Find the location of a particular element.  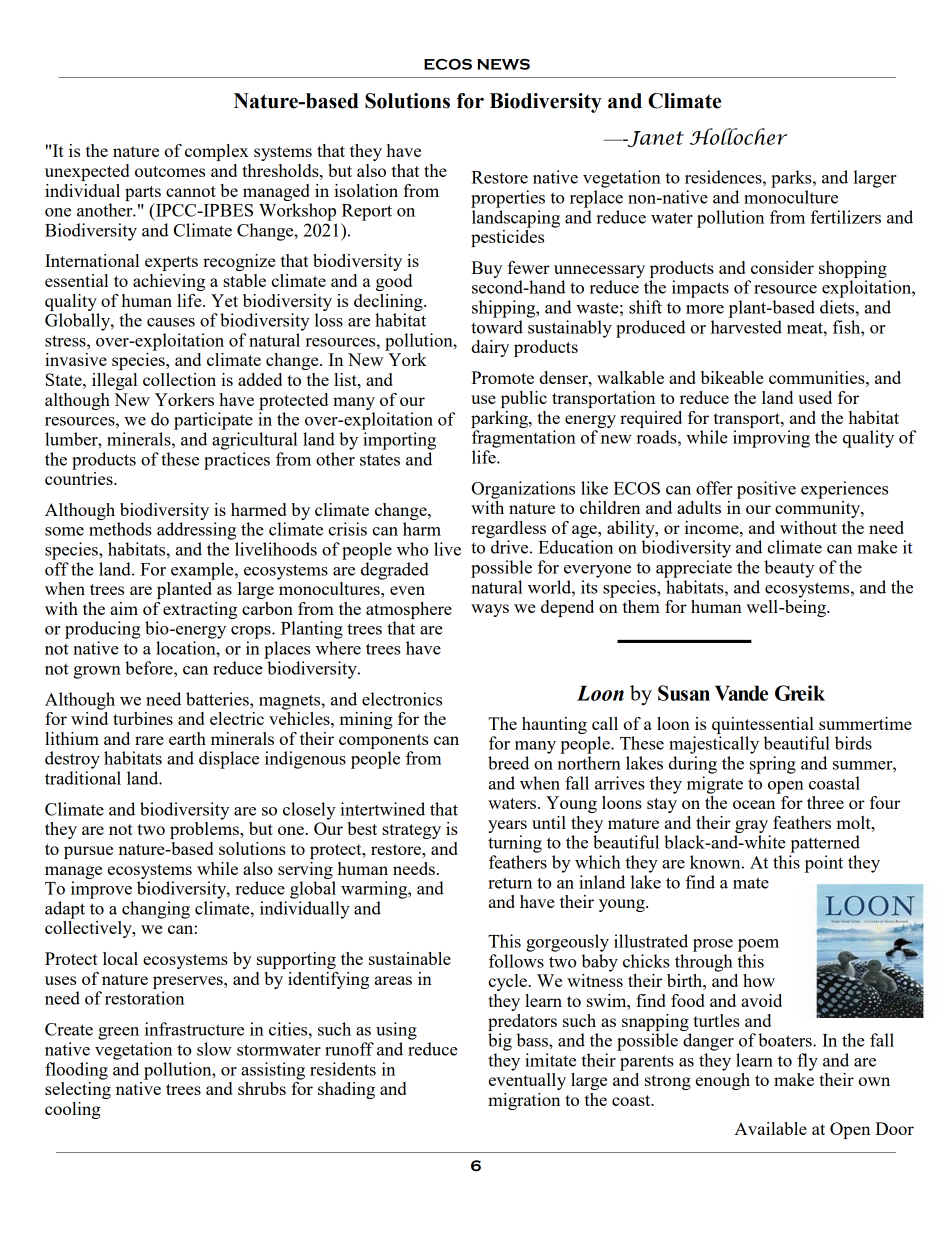

turning is located at coordinates (515, 844).
